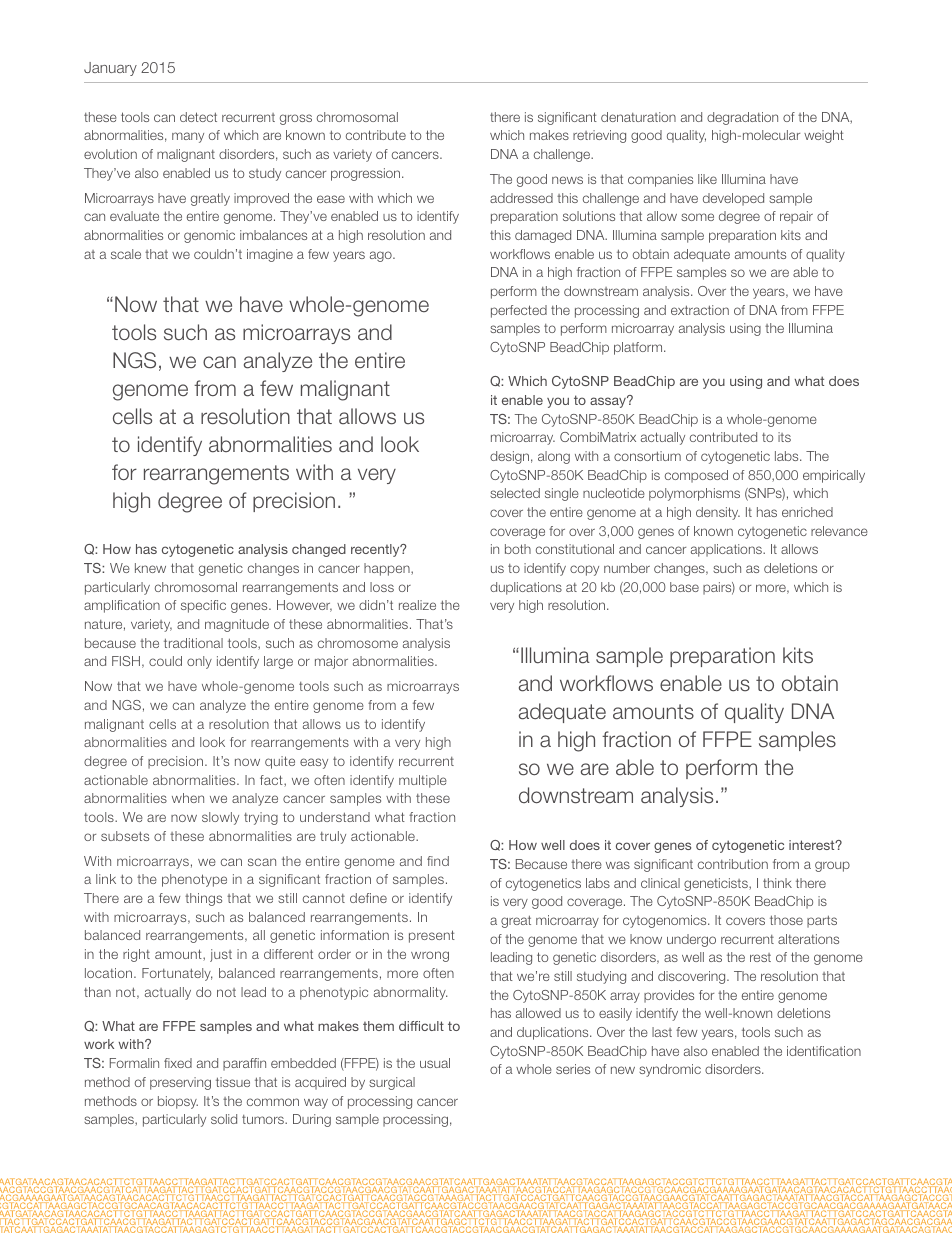 This screenshot has height=1233, width=952. I want to click on knew, so click(150, 568).
